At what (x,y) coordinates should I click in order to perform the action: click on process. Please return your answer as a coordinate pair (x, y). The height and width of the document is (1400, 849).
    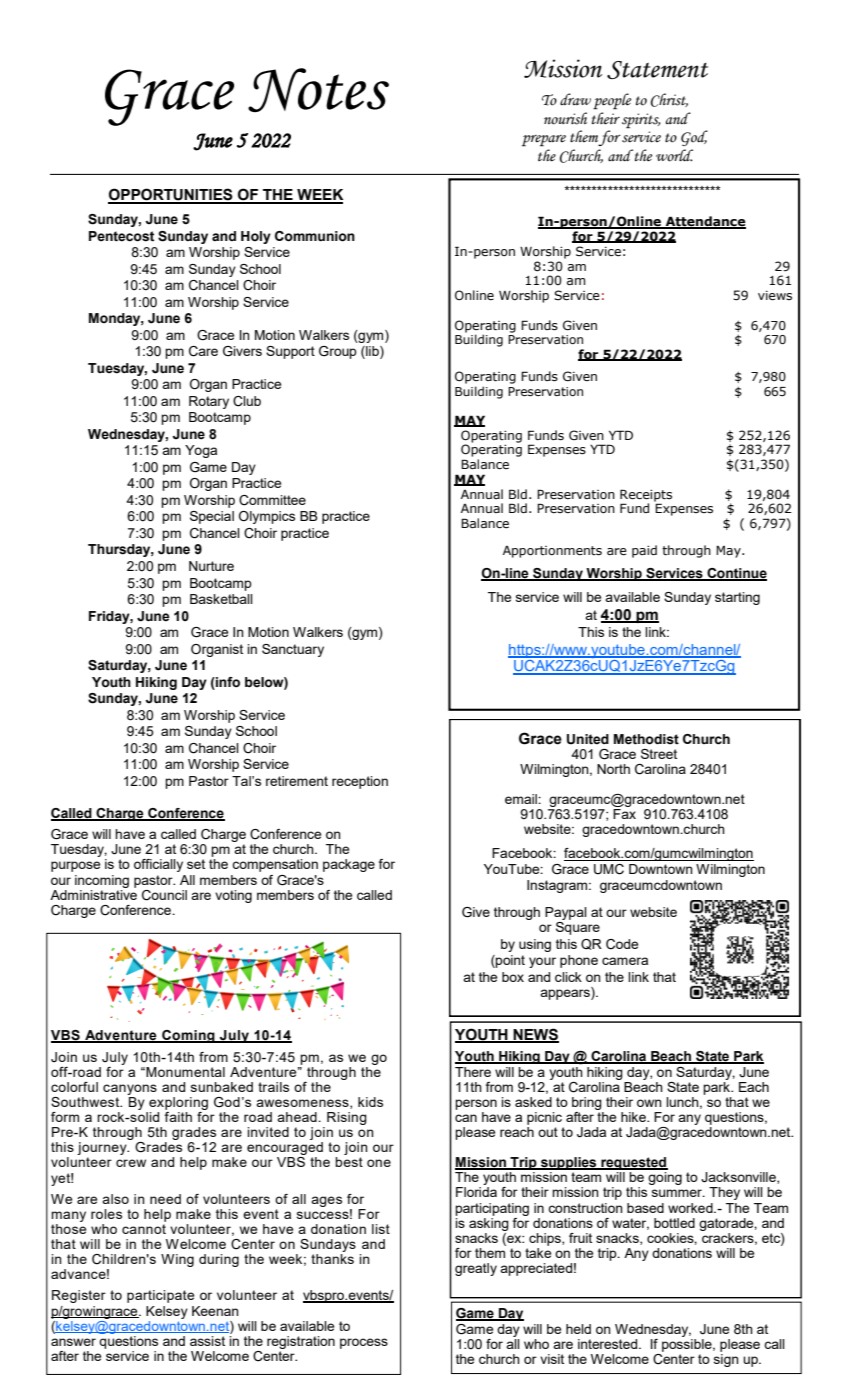
    Looking at the image, I should click on (364, 1343).
